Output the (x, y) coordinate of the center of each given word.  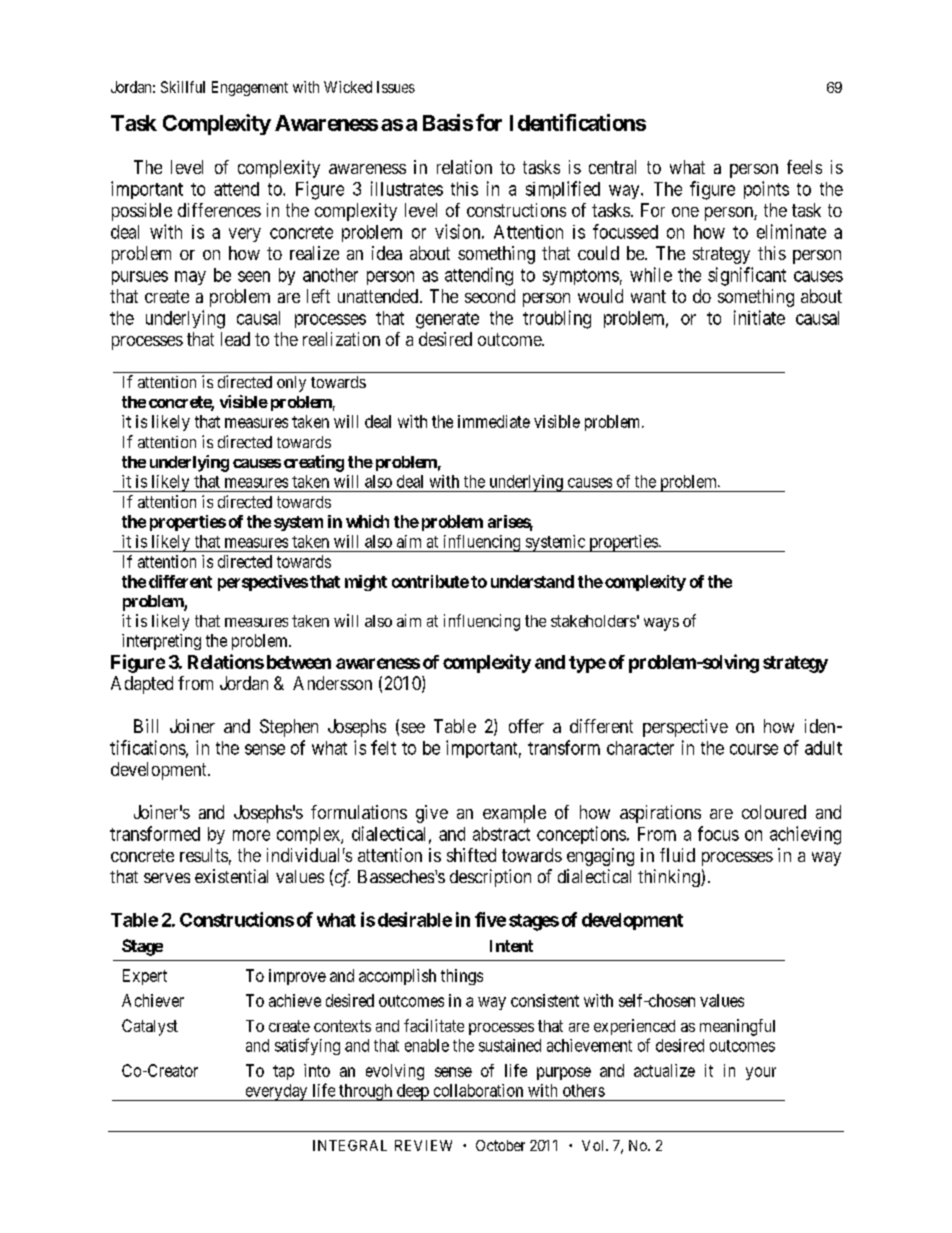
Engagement (250, 88)
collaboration (478, 1090)
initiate (759, 317)
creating (314, 463)
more (251, 835)
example (514, 814)
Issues (396, 87)
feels (804, 167)
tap (283, 1072)
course (754, 749)
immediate (494, 421)
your (761, 1073)
